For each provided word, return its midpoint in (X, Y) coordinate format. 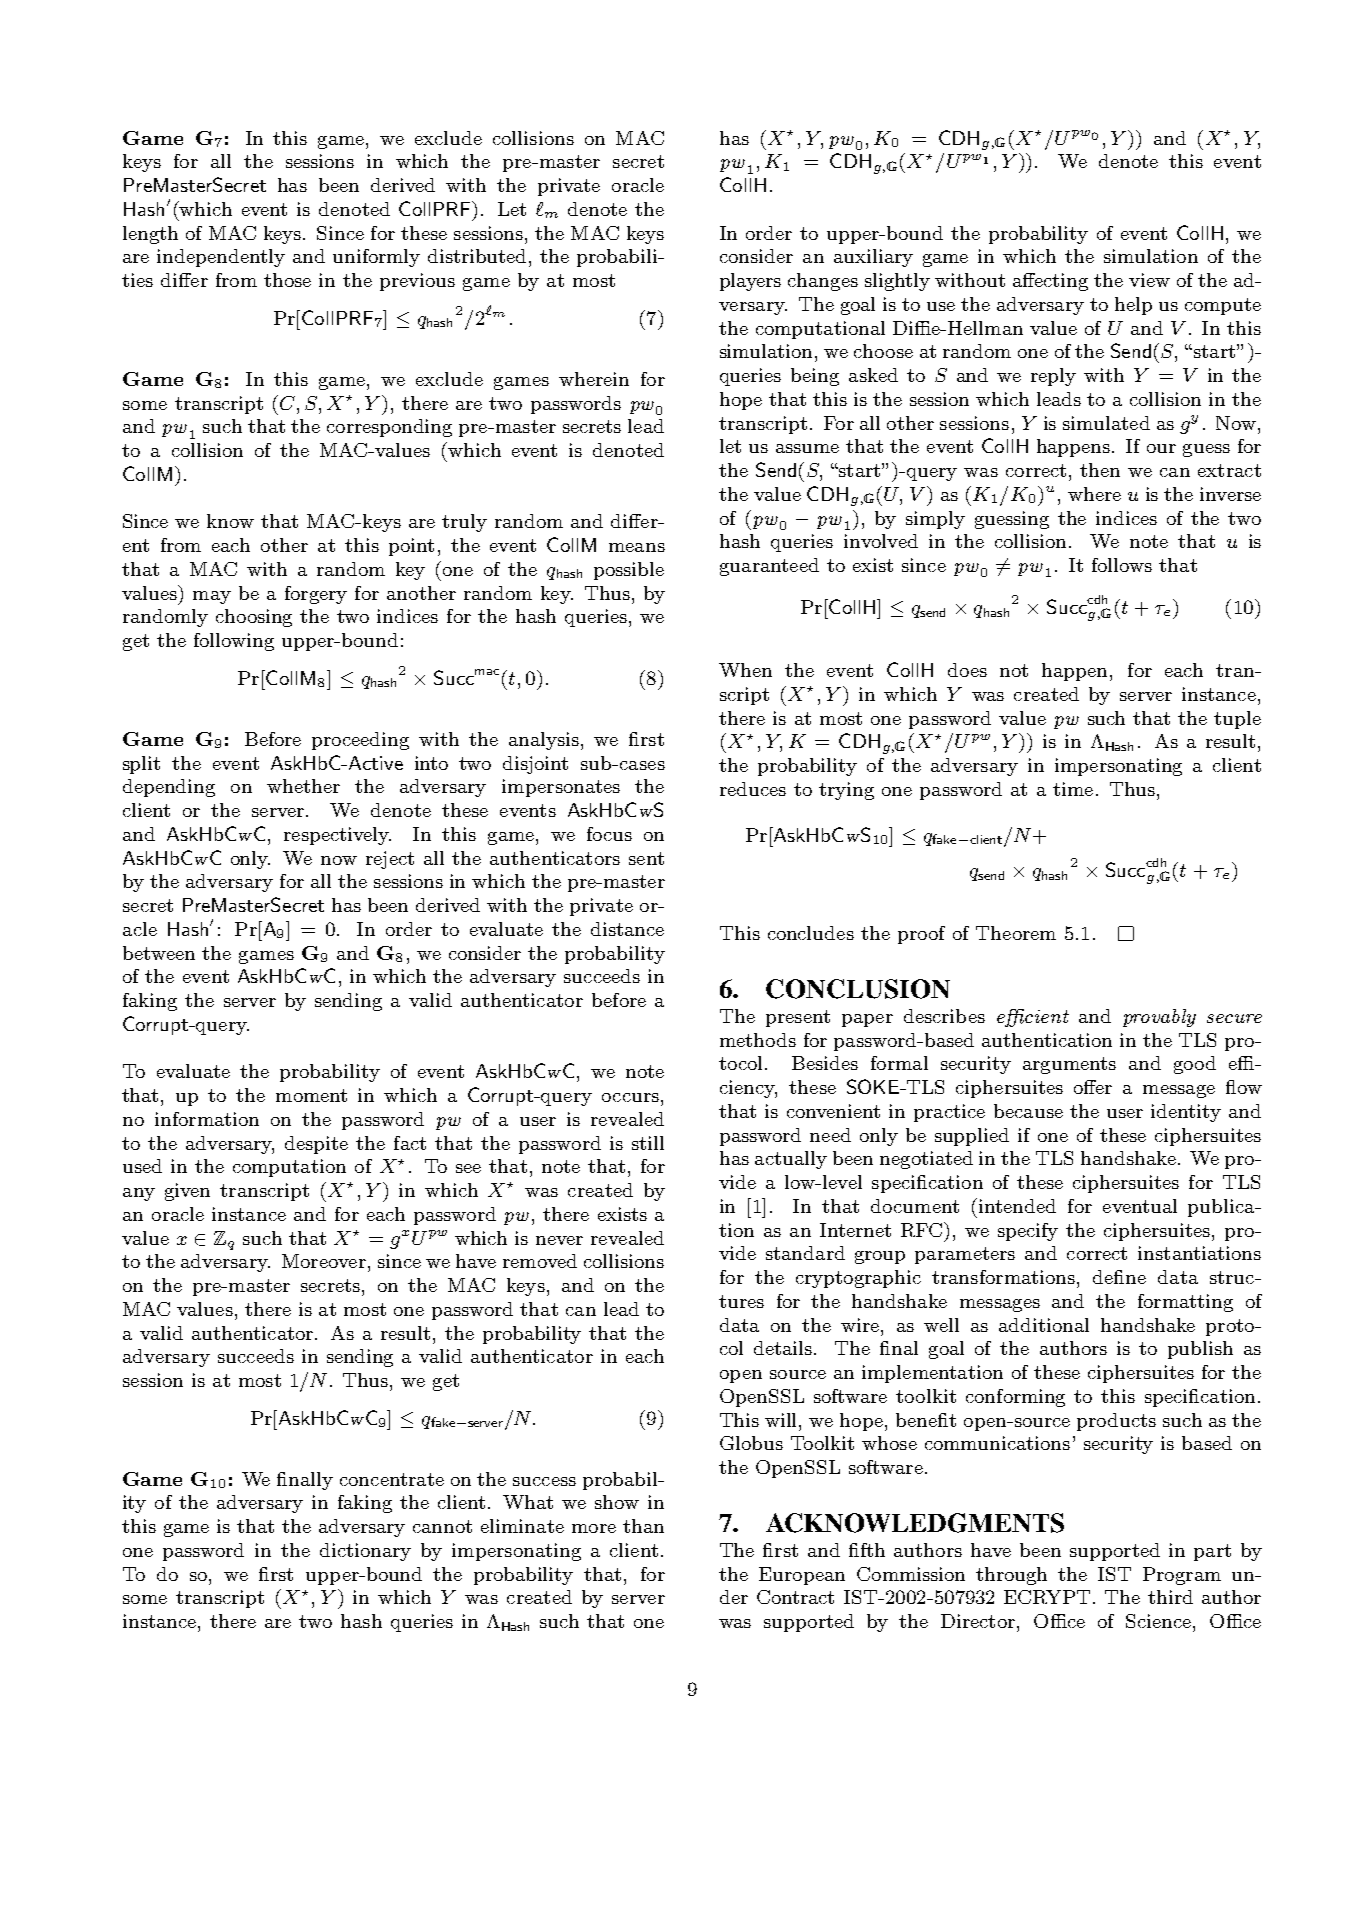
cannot (442, 1526)
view (1149, 280)
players (750, 282)
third (1170, 1597)
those (287, 280)
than (643, 1526)
